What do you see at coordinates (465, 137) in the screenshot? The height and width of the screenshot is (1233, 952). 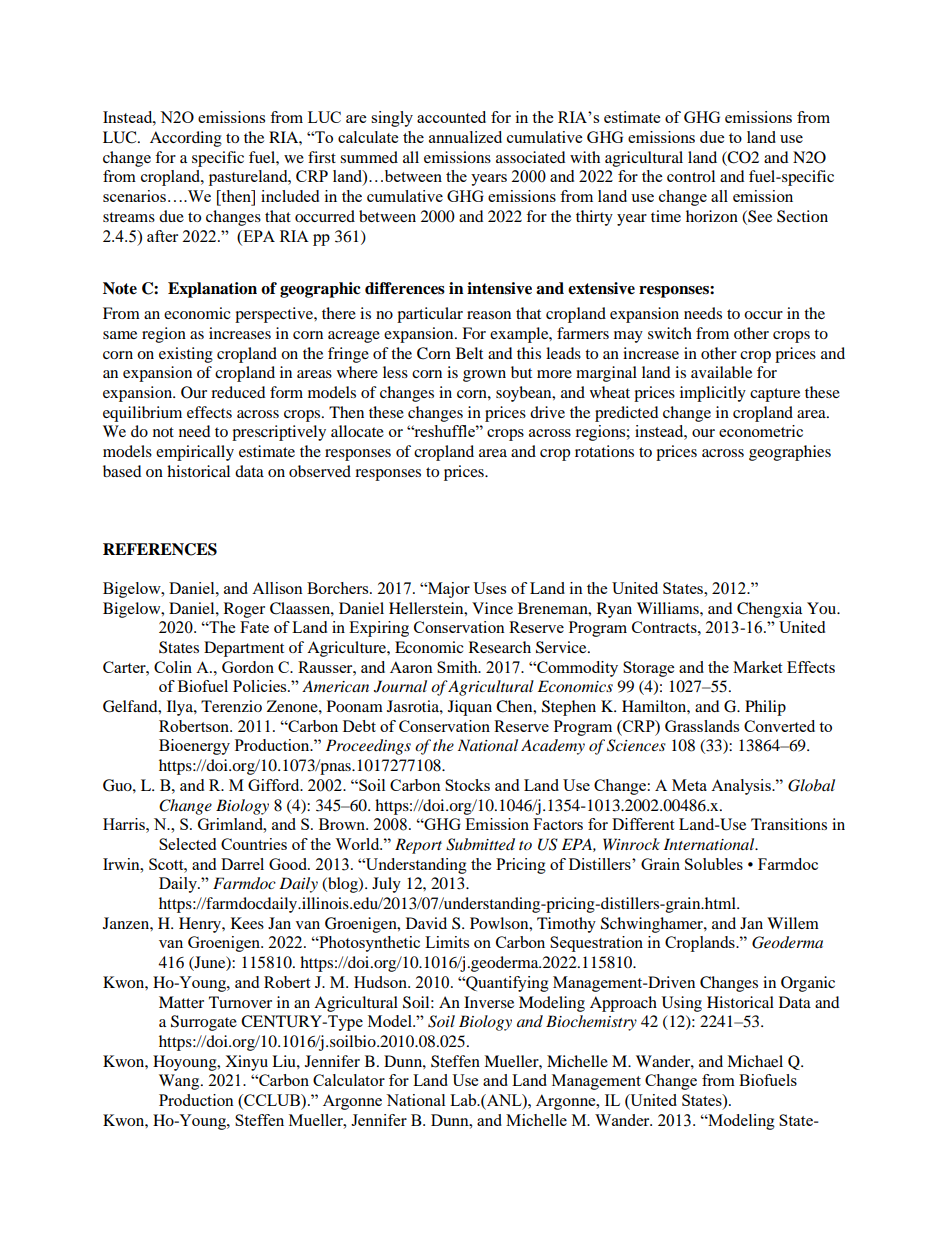 I see `annualized` at bounding box center [465, 137].
